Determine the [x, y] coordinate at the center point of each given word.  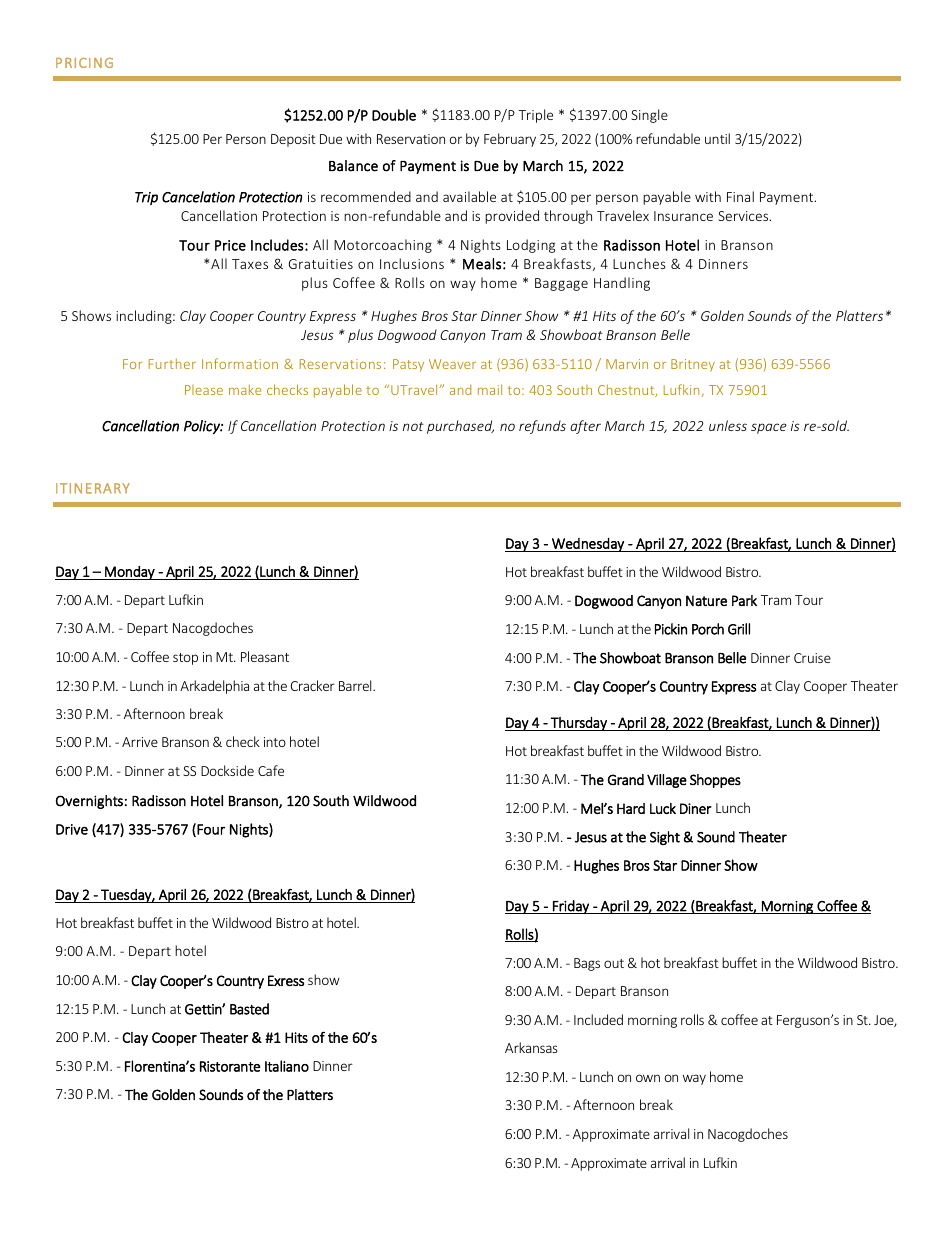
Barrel [356, 685]
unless [728, 425]
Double [394, 115]
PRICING [84, 63]
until [717, 138]
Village [667, 781]
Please [204, 390]
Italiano [287, 1066]
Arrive [140, 742]
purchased [460, 427]
